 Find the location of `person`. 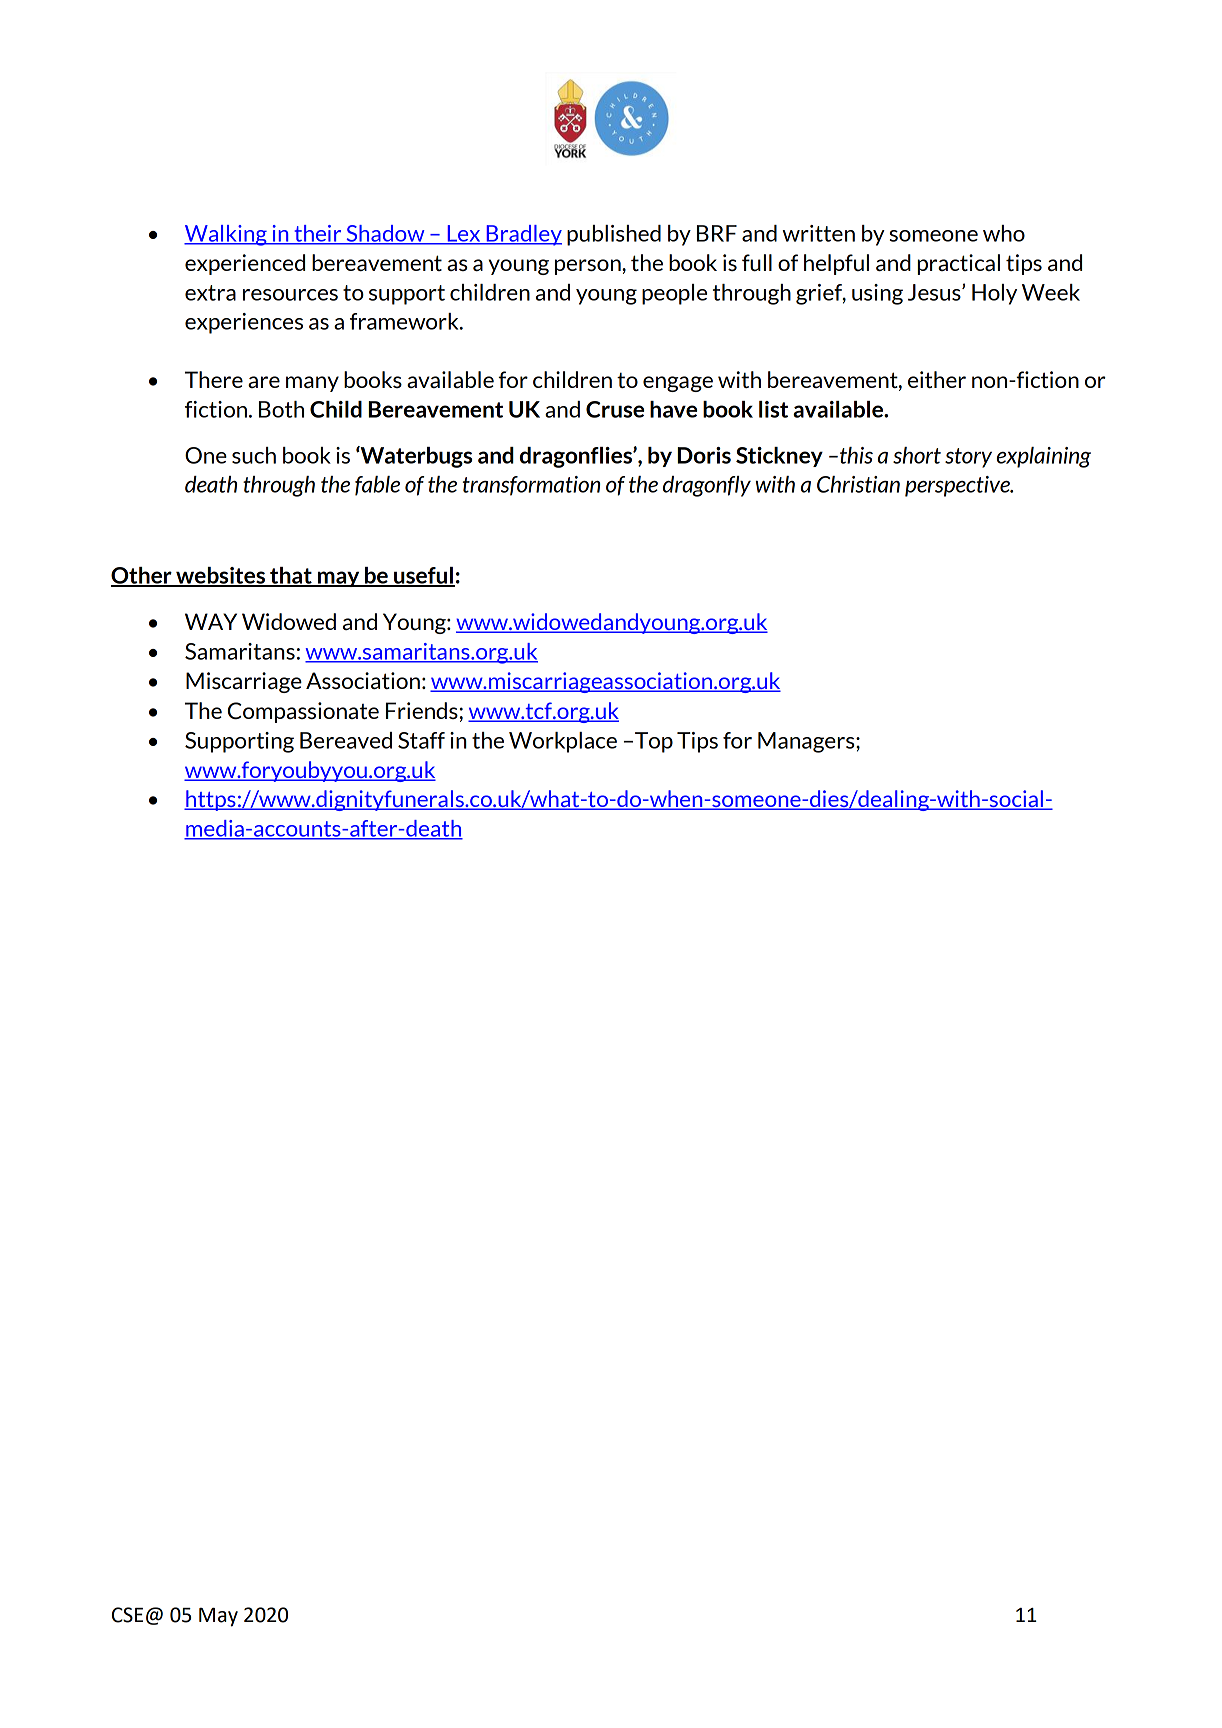

person is located at coordinates (589, 267).
